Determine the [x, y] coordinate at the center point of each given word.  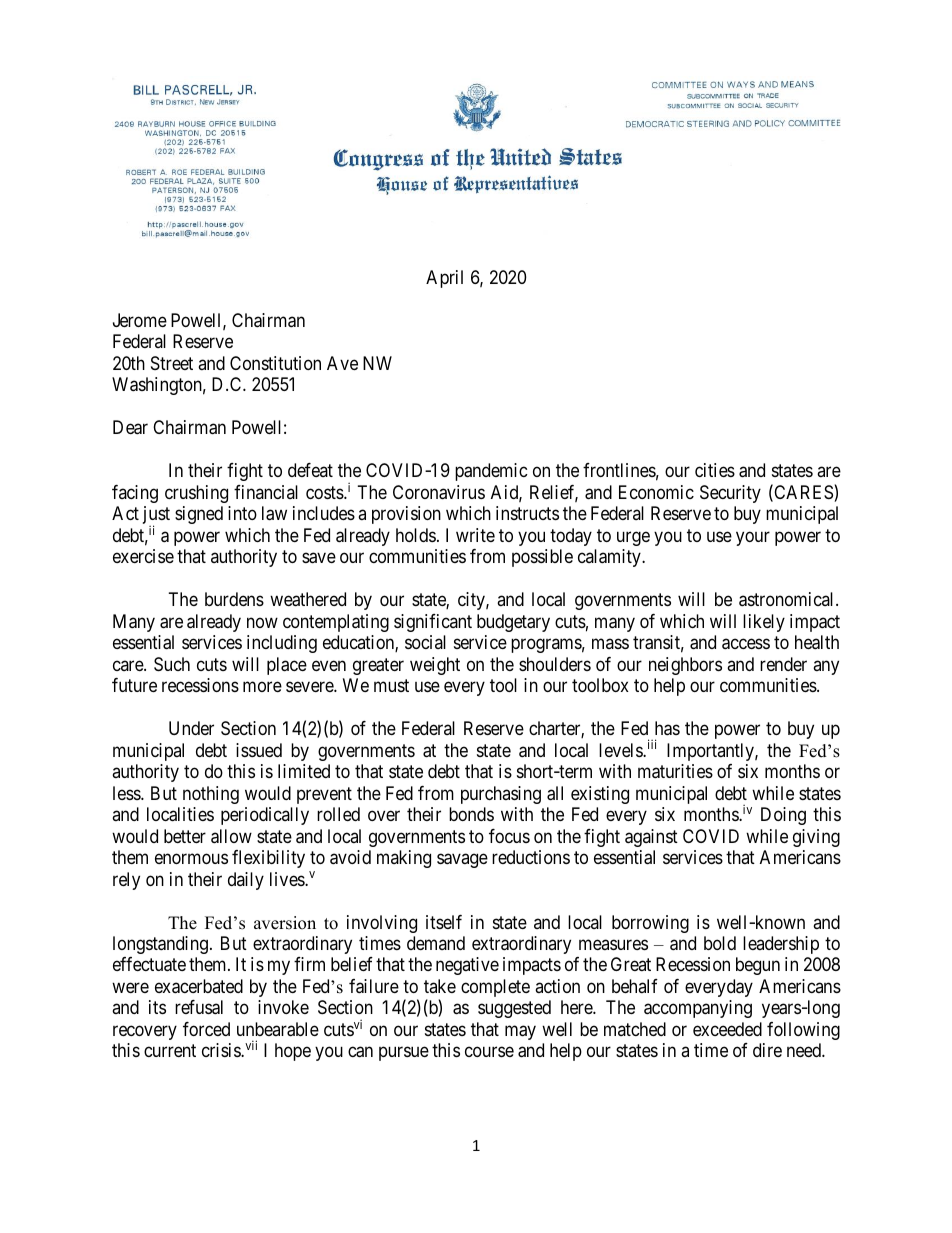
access [746, 644]
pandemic [491, 472]
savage [462, 860]
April [444, 279]
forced [206, 1029]
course [489, 1052]
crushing [196, 494]
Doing [783, 816]
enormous [191, 858]
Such [172, 664]
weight [435, 666]
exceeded [727, 1029]
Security [730, 494]
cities [715, 470]
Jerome [140, 320]
